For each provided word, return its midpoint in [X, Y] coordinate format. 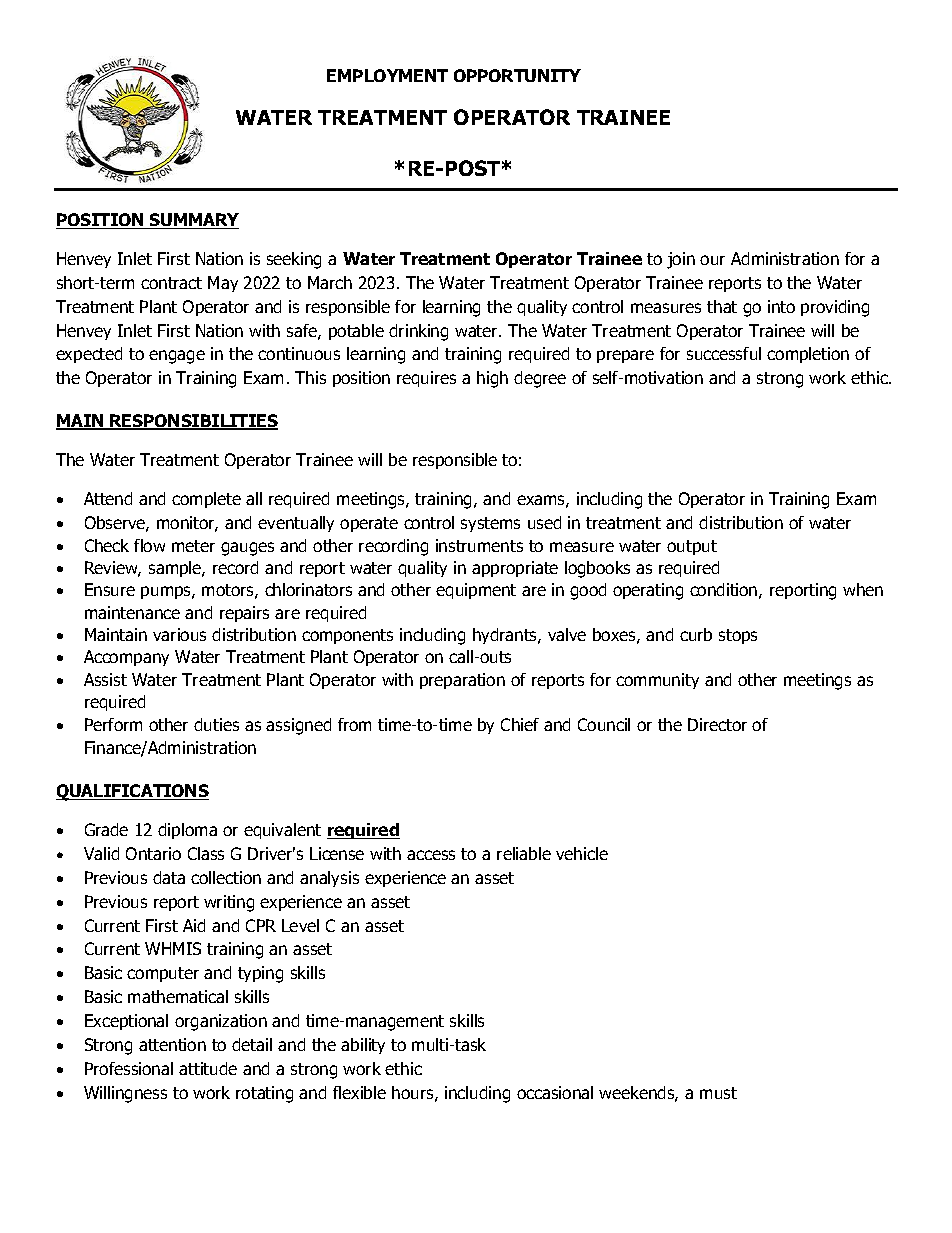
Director [717, 724]
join [681, 260]
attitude [208, 1068]
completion [808, 355]
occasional [555, 1092]
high [492, 379]
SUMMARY [193, 221]
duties [216, 724]
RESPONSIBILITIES [193, 422]
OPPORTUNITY [517, 75]
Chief [520, 724]
